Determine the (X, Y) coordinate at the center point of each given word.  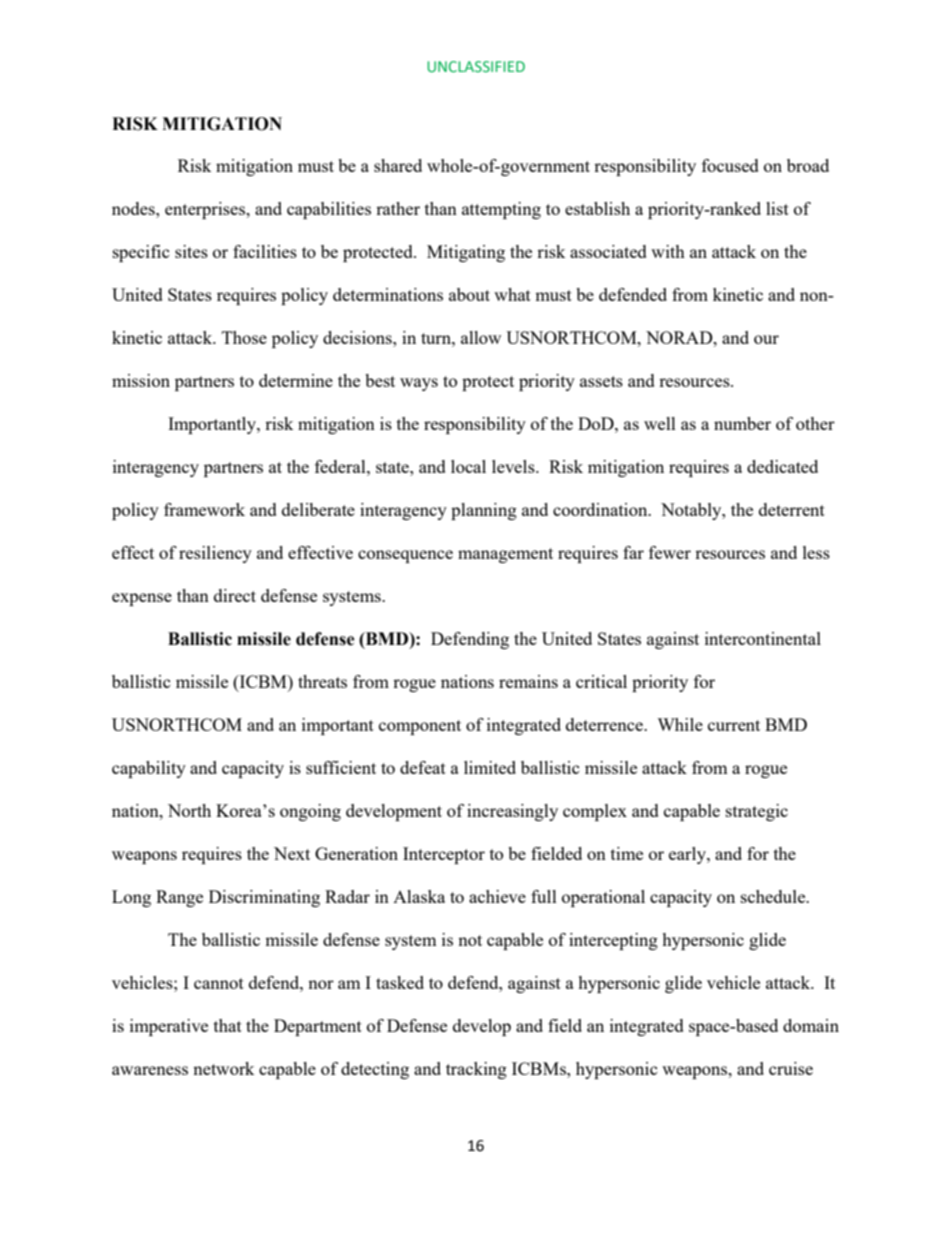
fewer (670, 552)
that (228, 1025)
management (505, 555)
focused (730, 165)
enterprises (206, 210)
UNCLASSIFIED (476, 66)
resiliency (215, 554)
